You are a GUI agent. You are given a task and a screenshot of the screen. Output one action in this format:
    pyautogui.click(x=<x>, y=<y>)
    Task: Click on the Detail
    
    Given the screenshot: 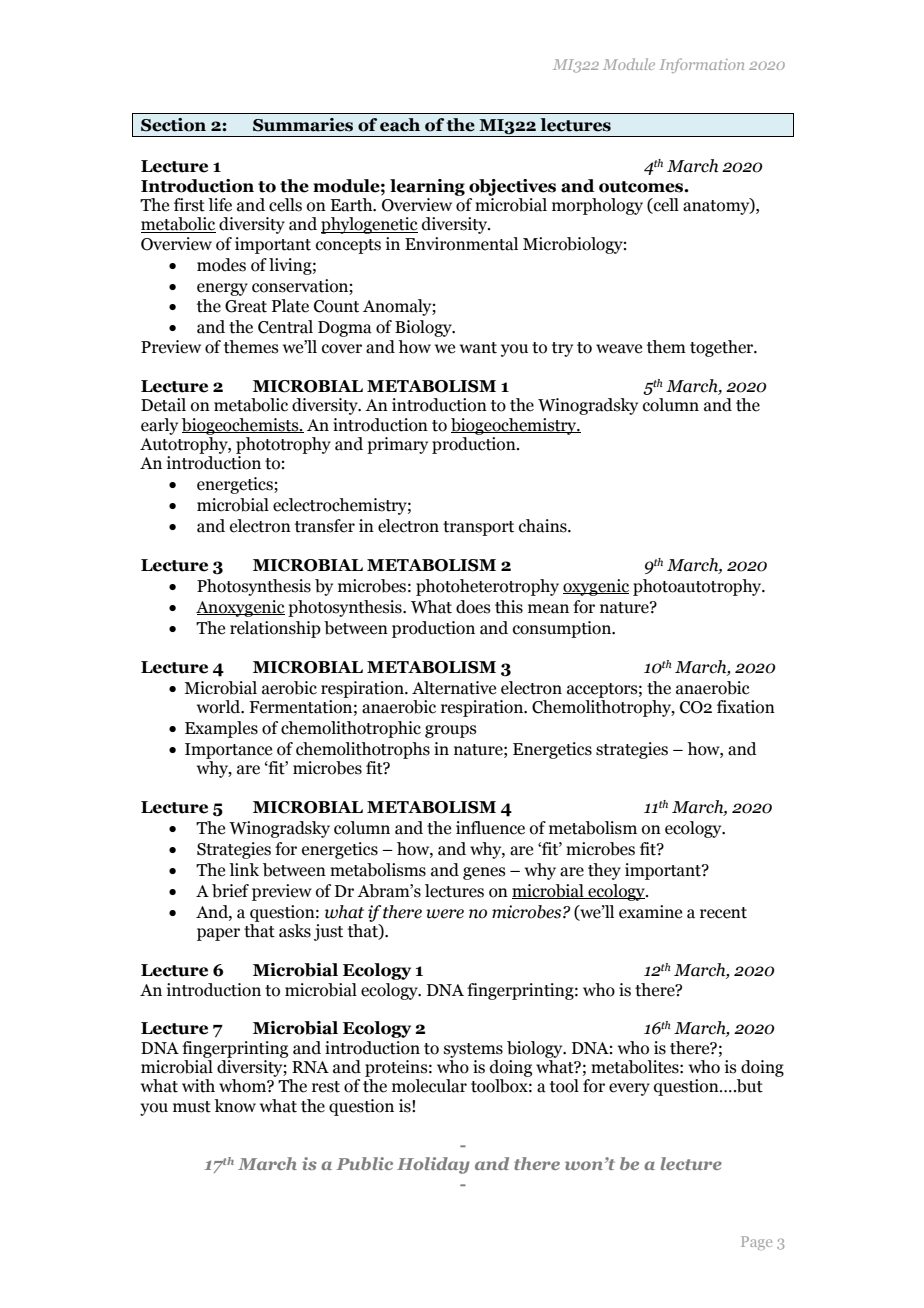 What is the action you would take?
    pyautogui.click(x=163, y=405)
